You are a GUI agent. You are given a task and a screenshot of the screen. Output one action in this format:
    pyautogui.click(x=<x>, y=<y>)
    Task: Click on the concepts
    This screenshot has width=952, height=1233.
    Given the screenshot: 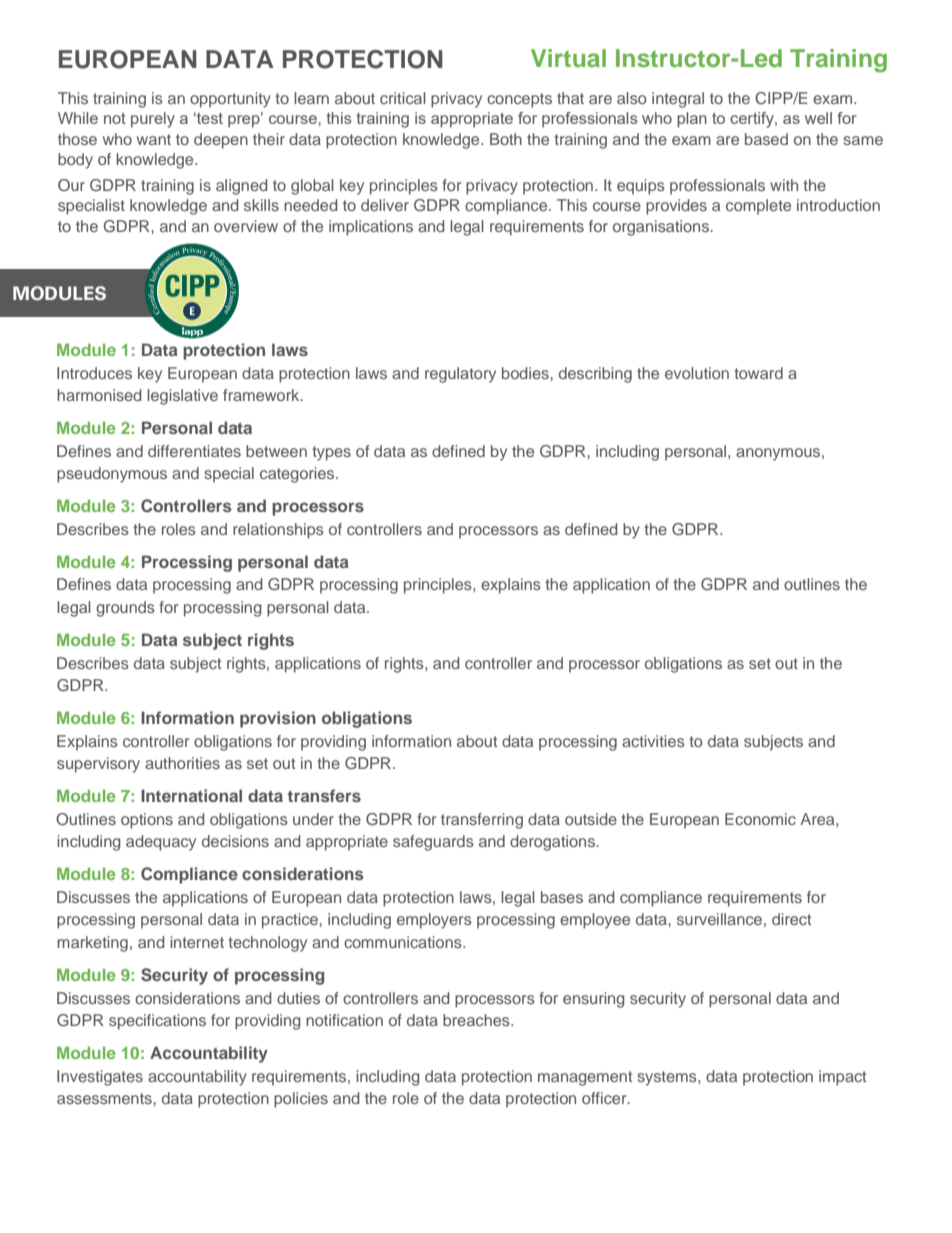 What is the action you would take?
    pyautogui.click(x=519, y=100)
